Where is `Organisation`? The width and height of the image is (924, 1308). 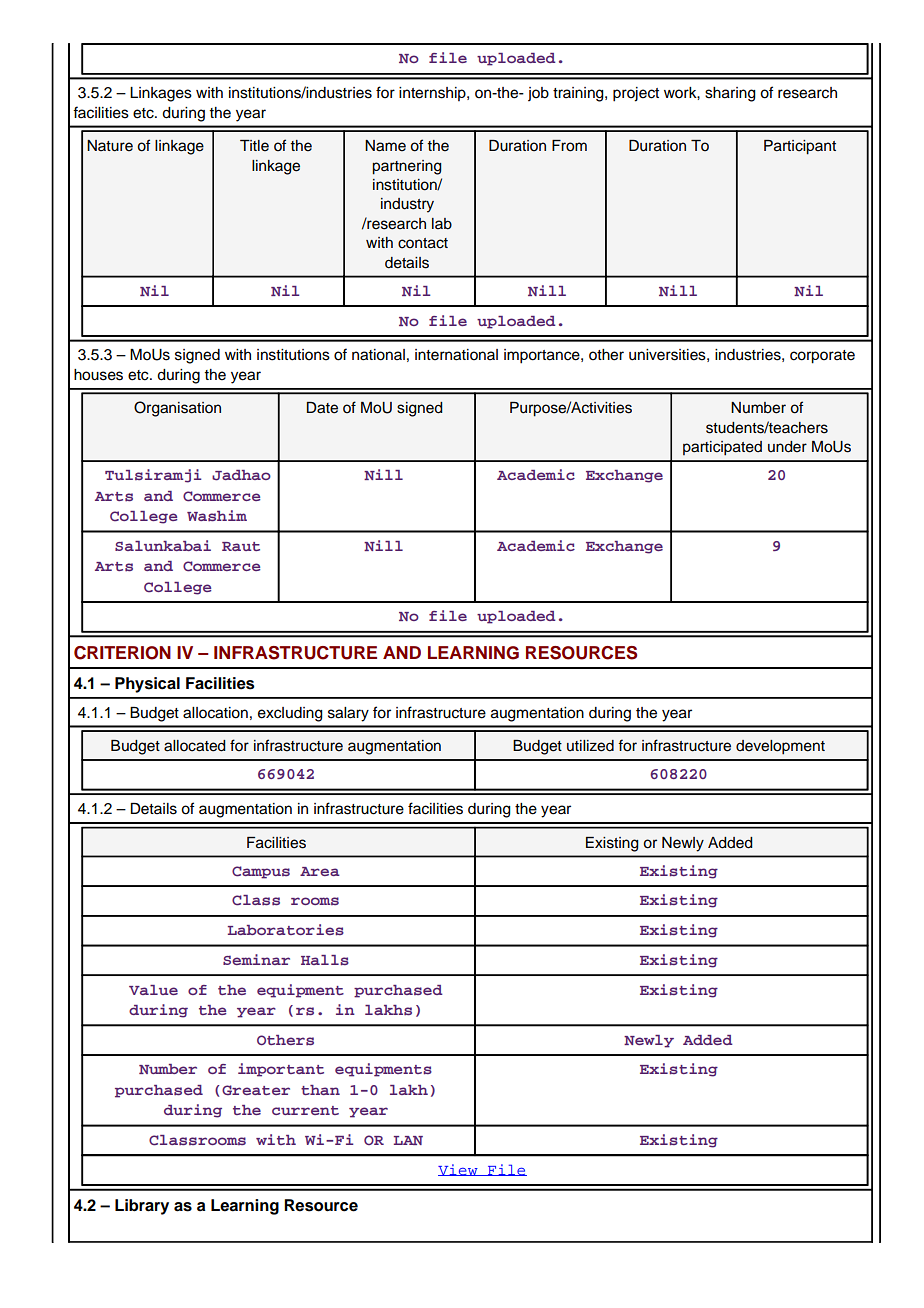 Organisation is located at coordinates (177, 409).
